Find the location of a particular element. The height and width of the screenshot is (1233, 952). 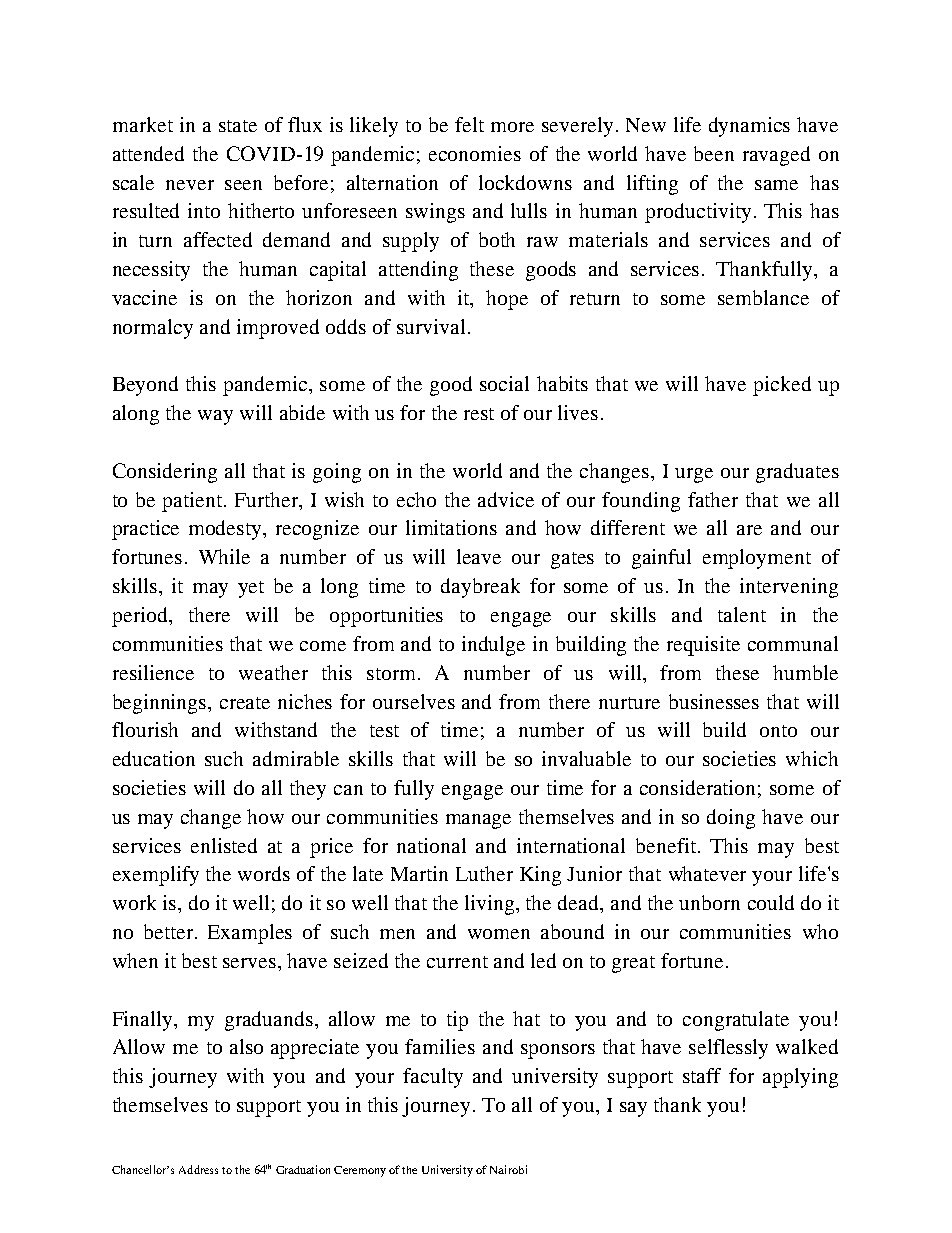

been is located at coordinates (714, 153).
